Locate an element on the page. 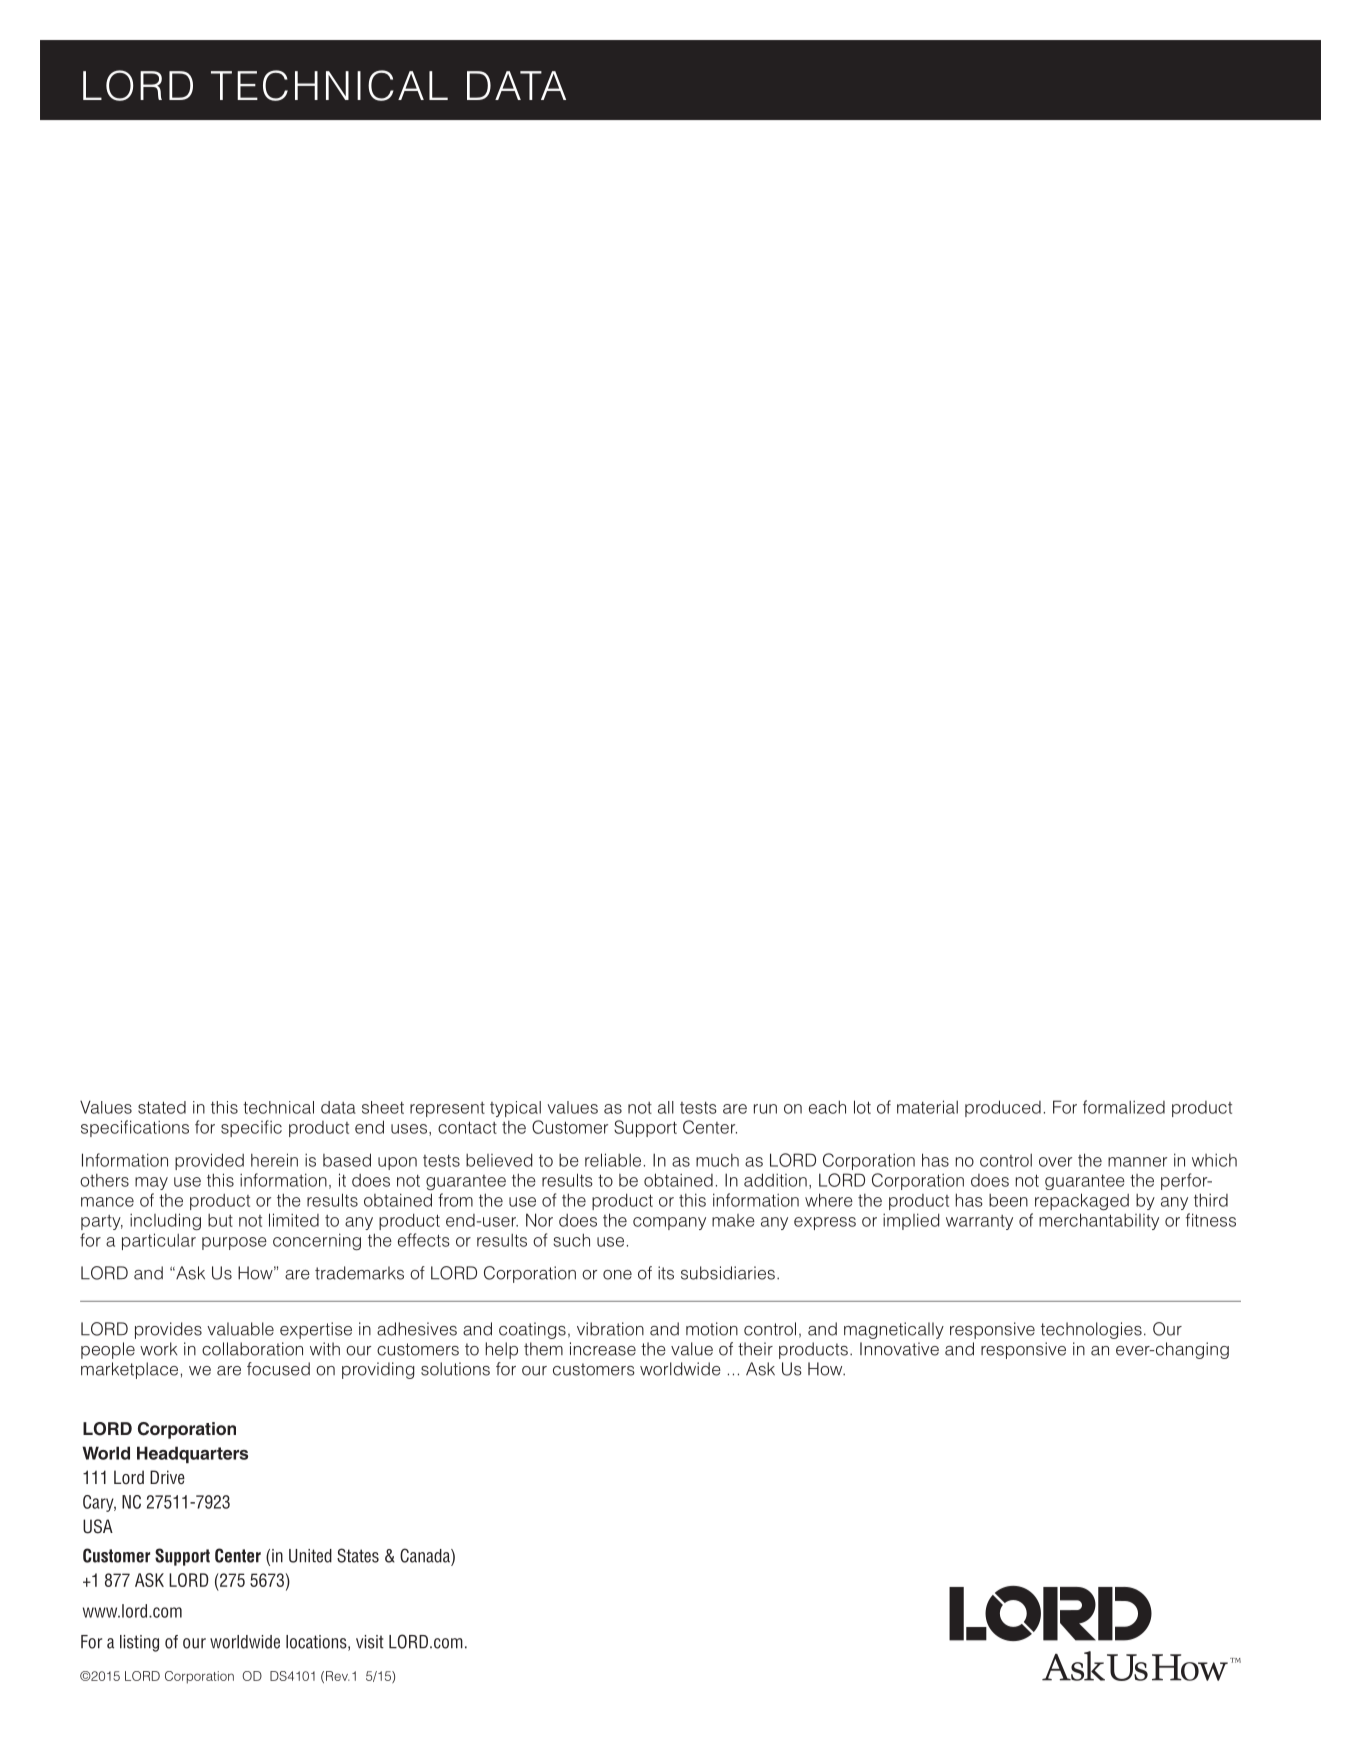  merchantability is located at coordinates (1099, 1221).
